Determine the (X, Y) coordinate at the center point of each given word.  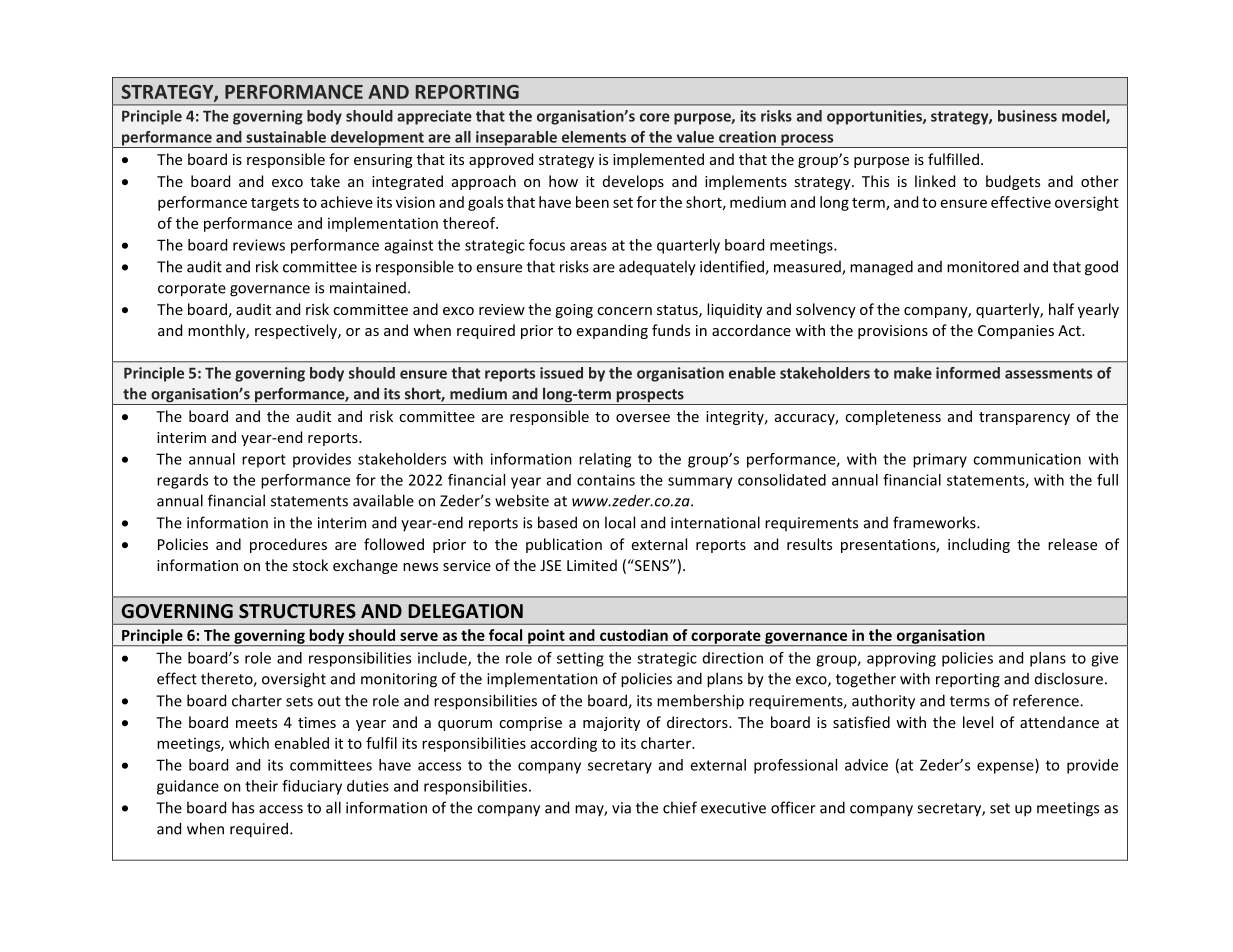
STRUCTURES (297, 611)
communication (1027, 459)
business (1027, 116)
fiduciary (312, 787)
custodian (634, 635)
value (695, 137)
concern (624, 311)
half (1061, 309)
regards (182, 481)
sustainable (286, 137)
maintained (368, 288)
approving (901, 659)
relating (605, 460)
